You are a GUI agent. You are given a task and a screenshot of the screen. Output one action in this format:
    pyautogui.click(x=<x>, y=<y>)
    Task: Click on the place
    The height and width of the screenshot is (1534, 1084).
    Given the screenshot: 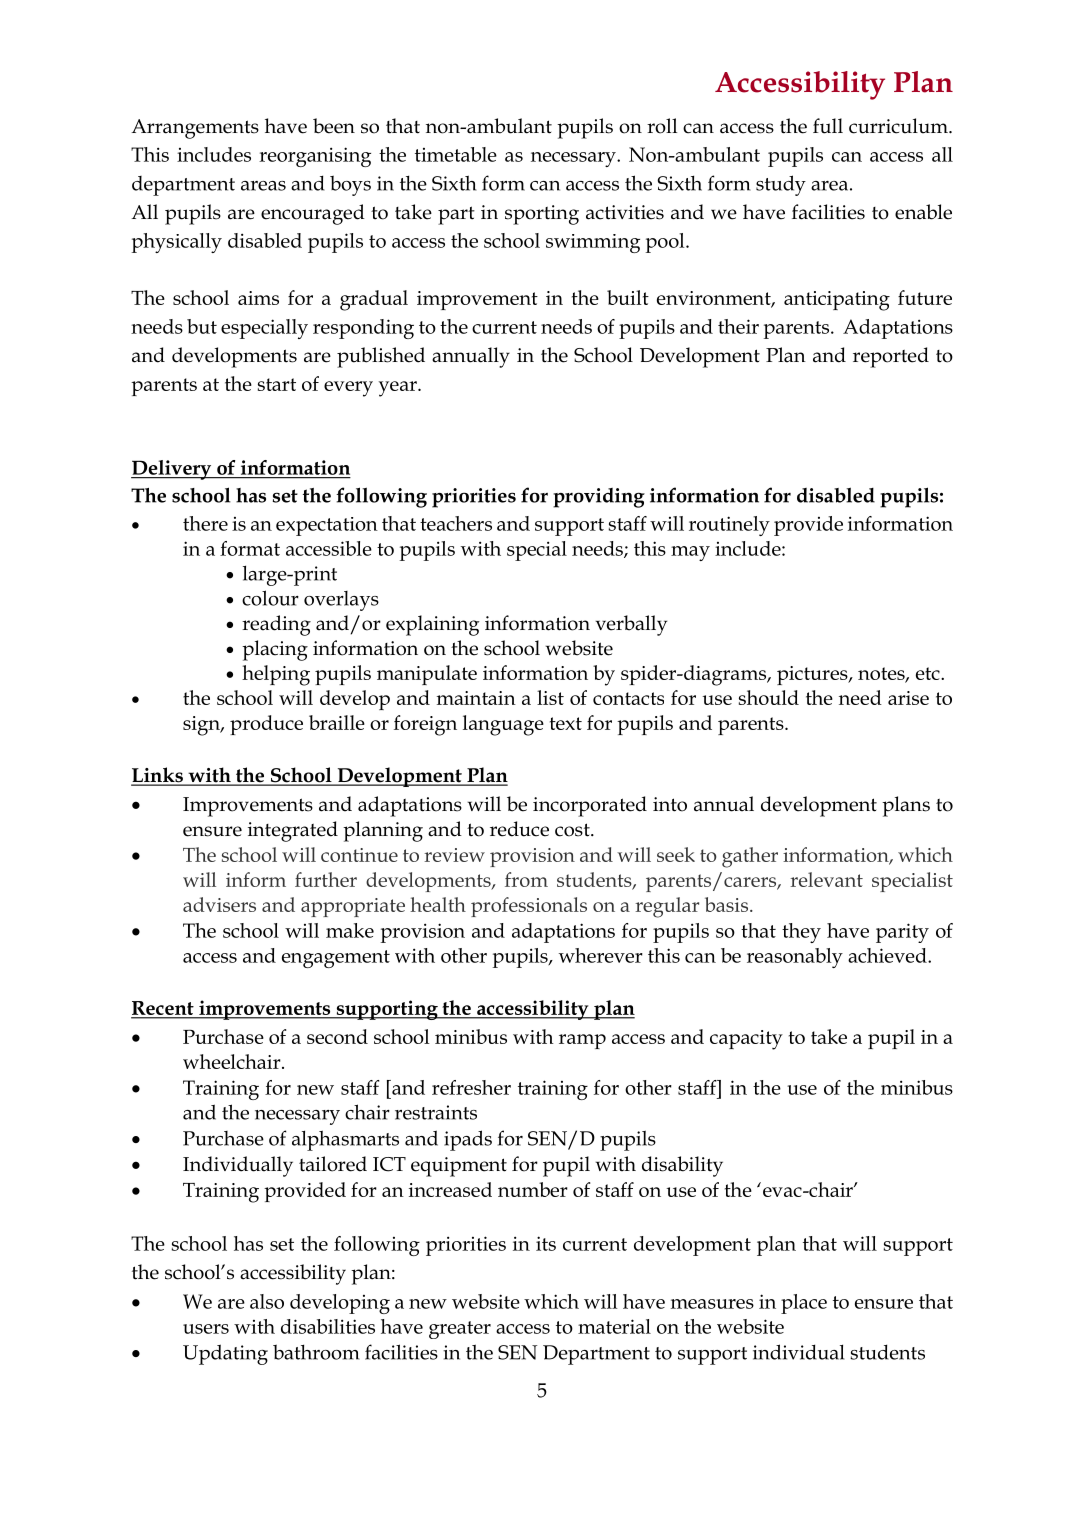 What is the action you would take?
    pyautogui.click(x=804, y=1304)
